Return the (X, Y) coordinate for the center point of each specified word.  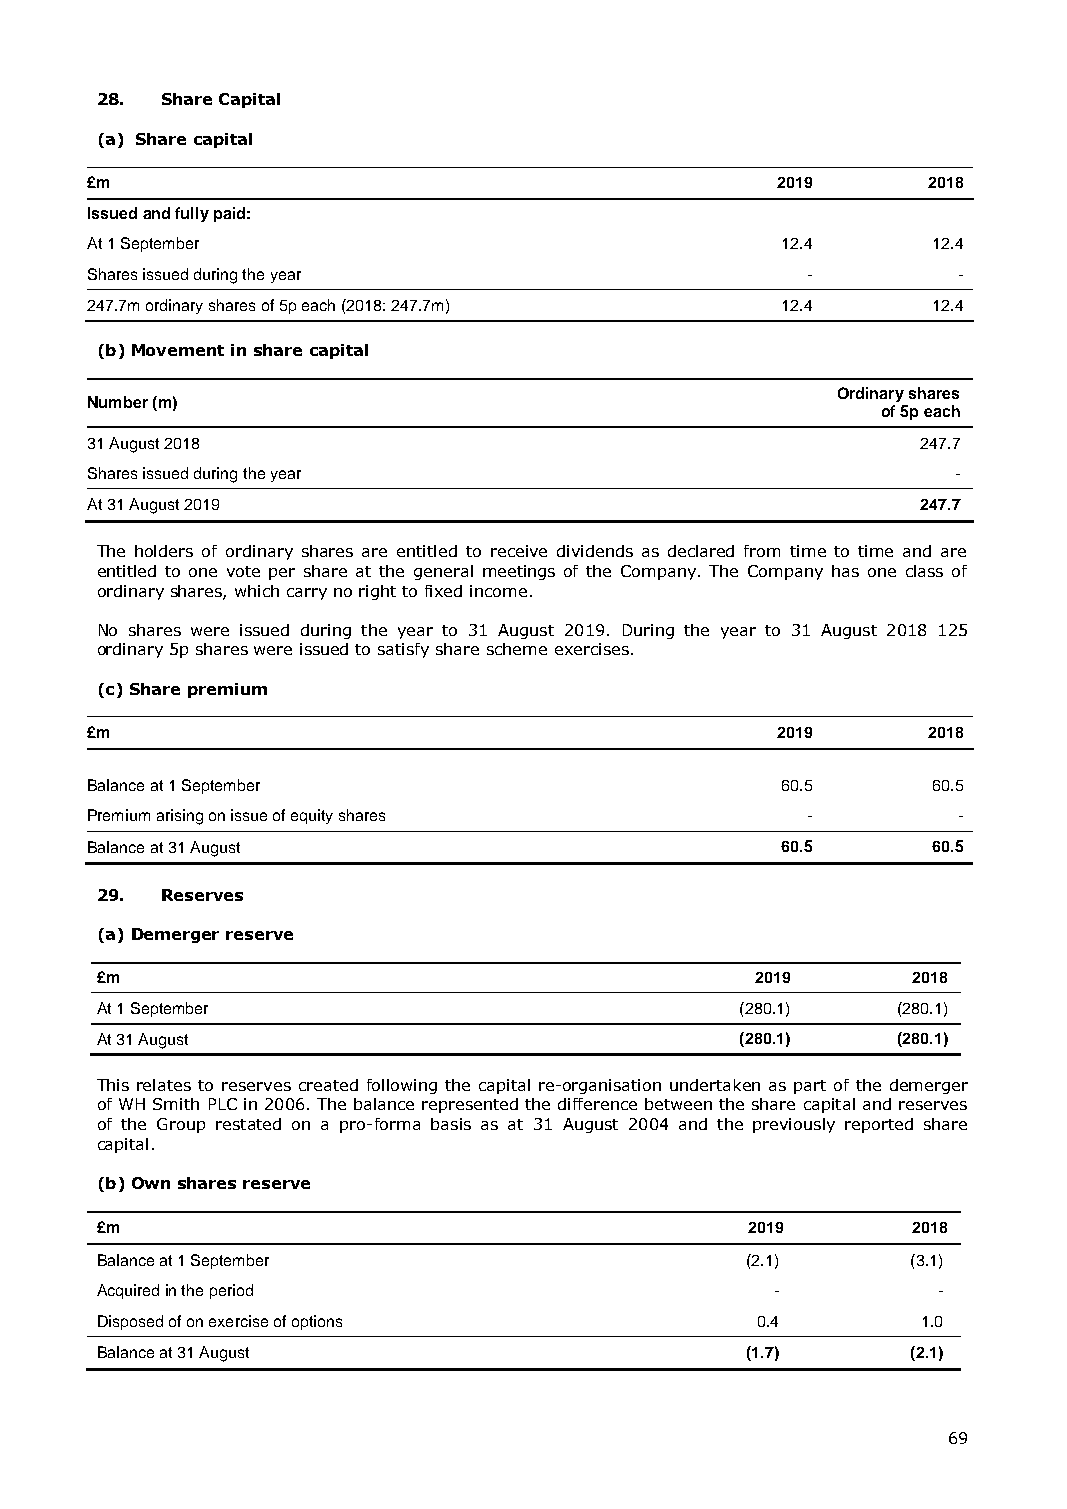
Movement (178, 350)
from (762, 551)
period (231, 1291)
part (810, 1087)
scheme (517, 649)
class (924, 571)
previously (794, 1125)
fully (192, 214)
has (845, 571)
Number (118, 402)
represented (470, 1105)
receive (519, 551)
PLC (223, 1104)
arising (180, 817)
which (257, 591)
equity (312, 816)
